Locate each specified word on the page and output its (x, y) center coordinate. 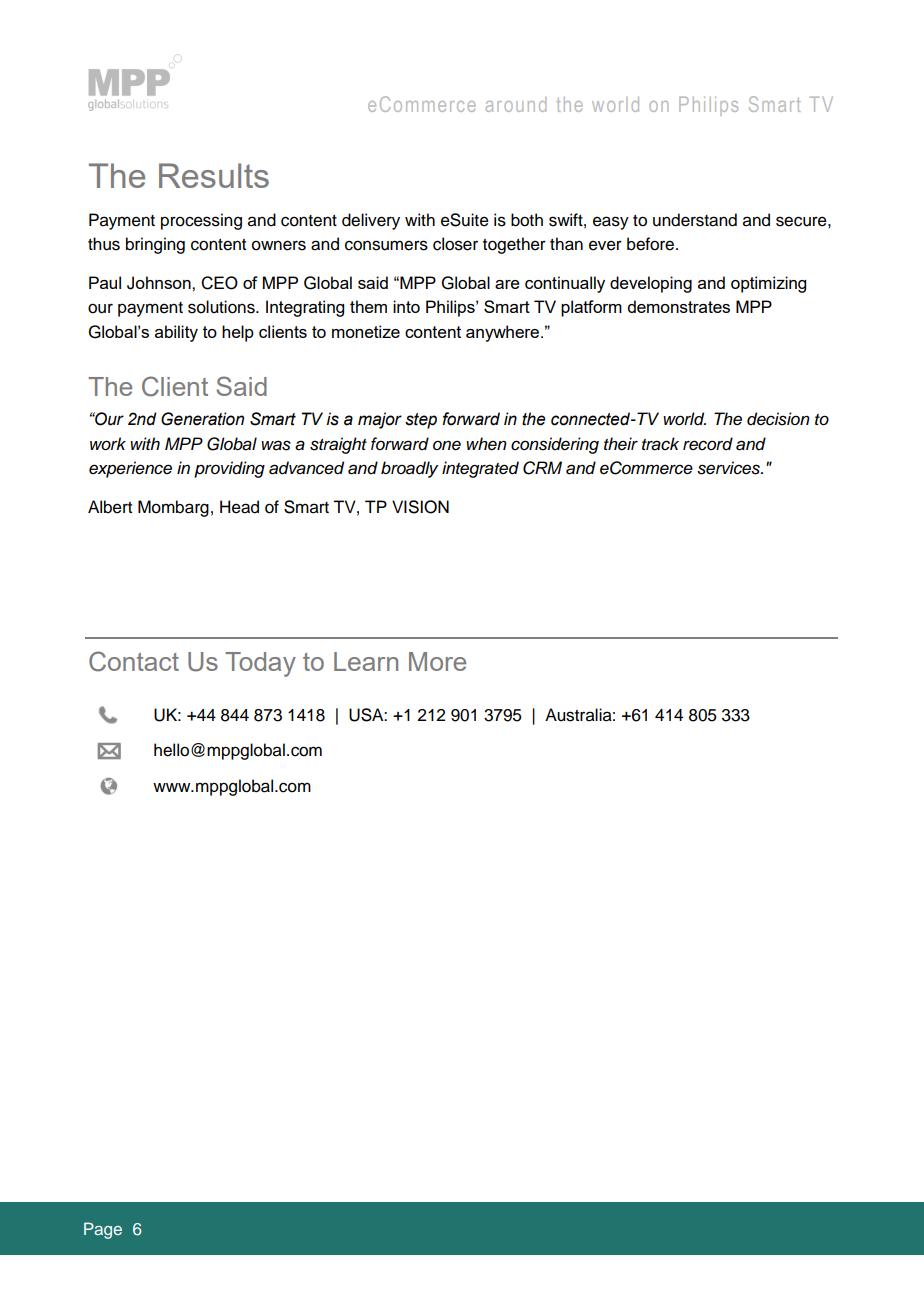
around (516, 104)
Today (260, 664)
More (437, 661)
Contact (134, 661)
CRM (542, 468)
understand (695, 220)
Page (103, 1230)
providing (229, 469)
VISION (420, 507)
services (729, 468)
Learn (366, 661)
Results (214, 175)
